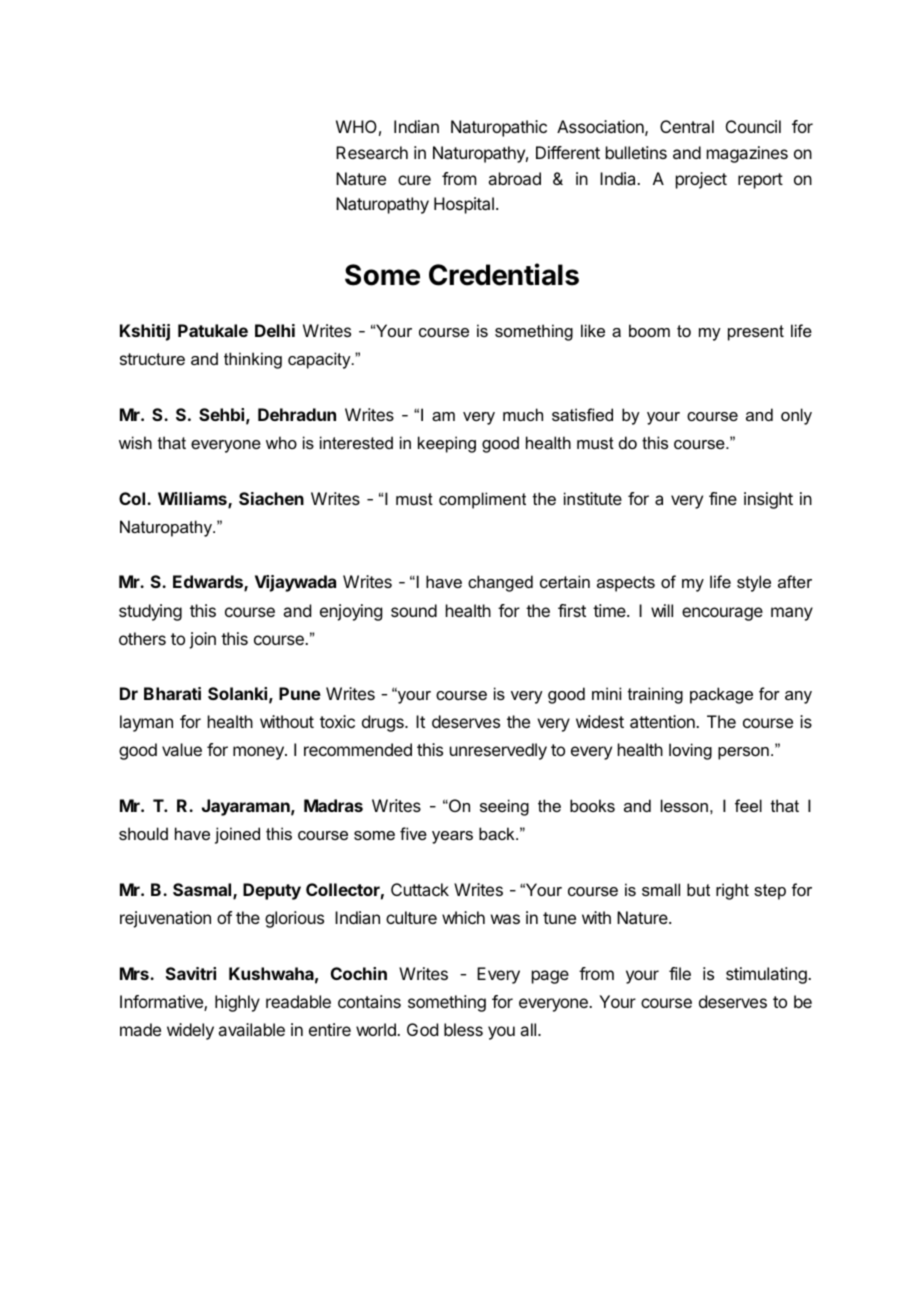 This document has width=924, height=1307. What do you see at coordinates (372, 152) in the document?
I see `Research` at bounding box center [372, 152].
